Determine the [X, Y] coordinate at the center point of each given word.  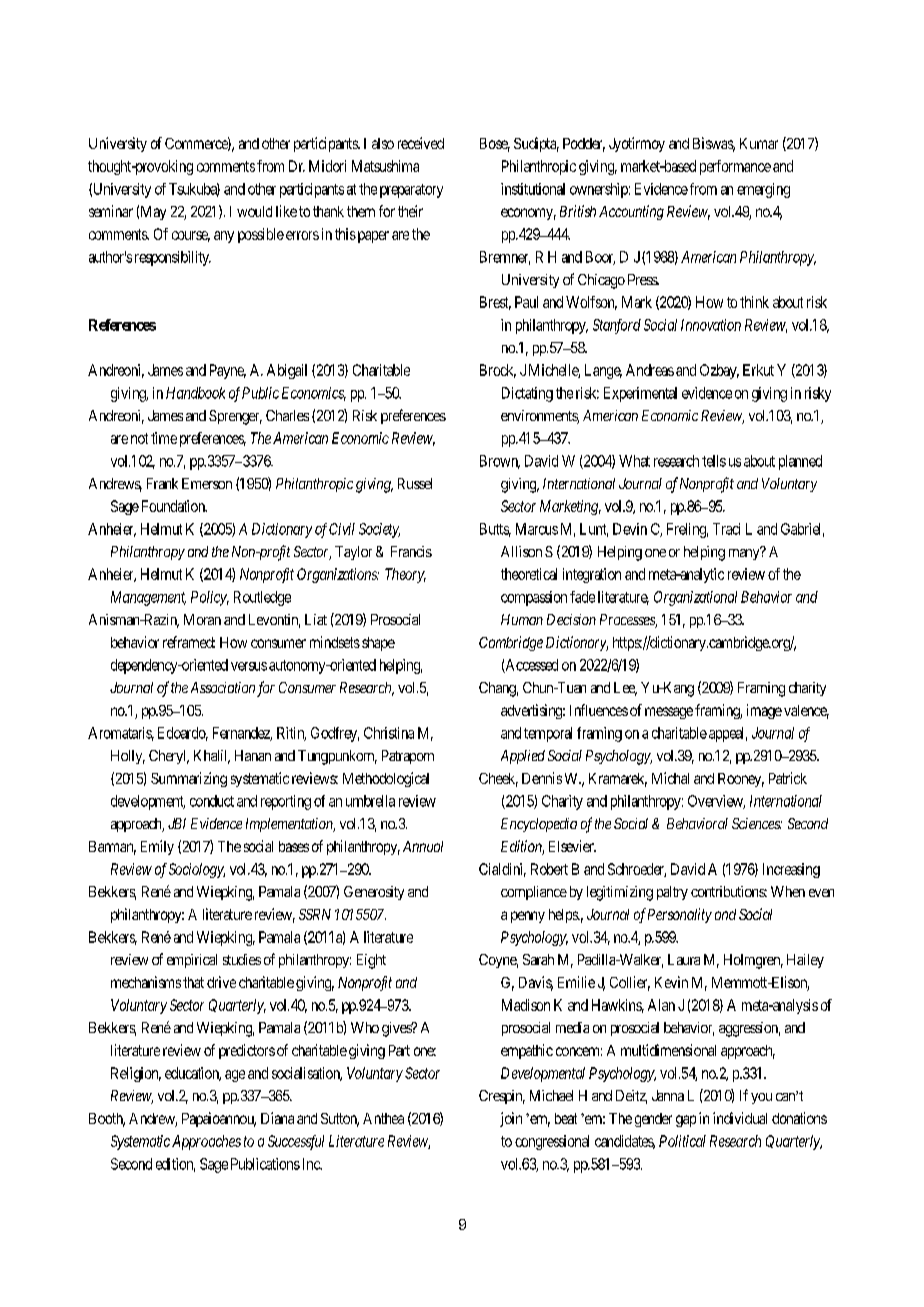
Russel [415, 483]
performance [735, 167]
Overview [716, 802]
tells [714, 461]
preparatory [411, 191]
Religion [136, 1074]
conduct [212, 801]
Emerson [207, 483]
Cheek [498, 780]
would [254, 211]
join [511, 1119]
